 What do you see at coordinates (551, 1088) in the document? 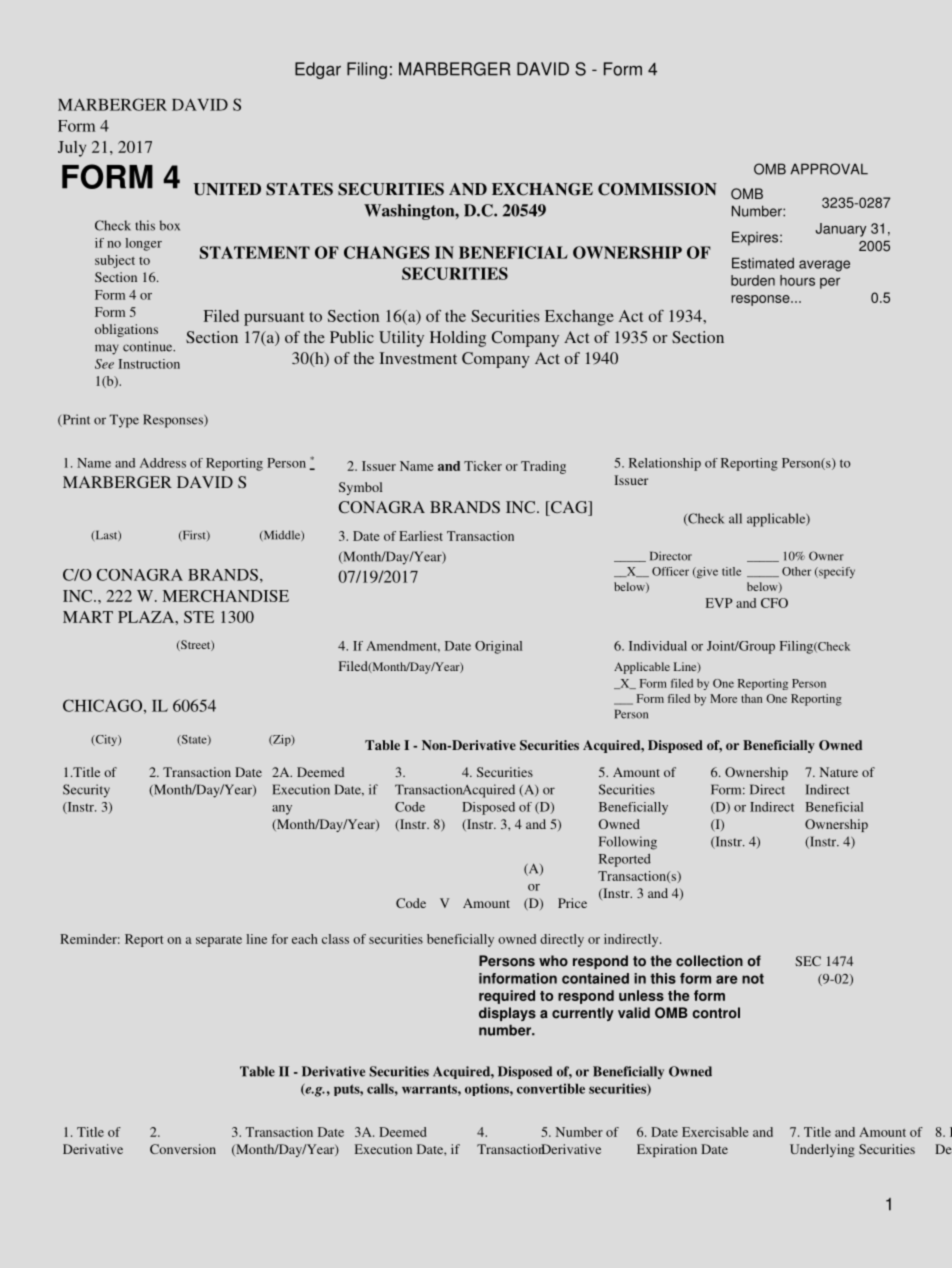
I see `convertible` at bounding box center [551, 1088].
